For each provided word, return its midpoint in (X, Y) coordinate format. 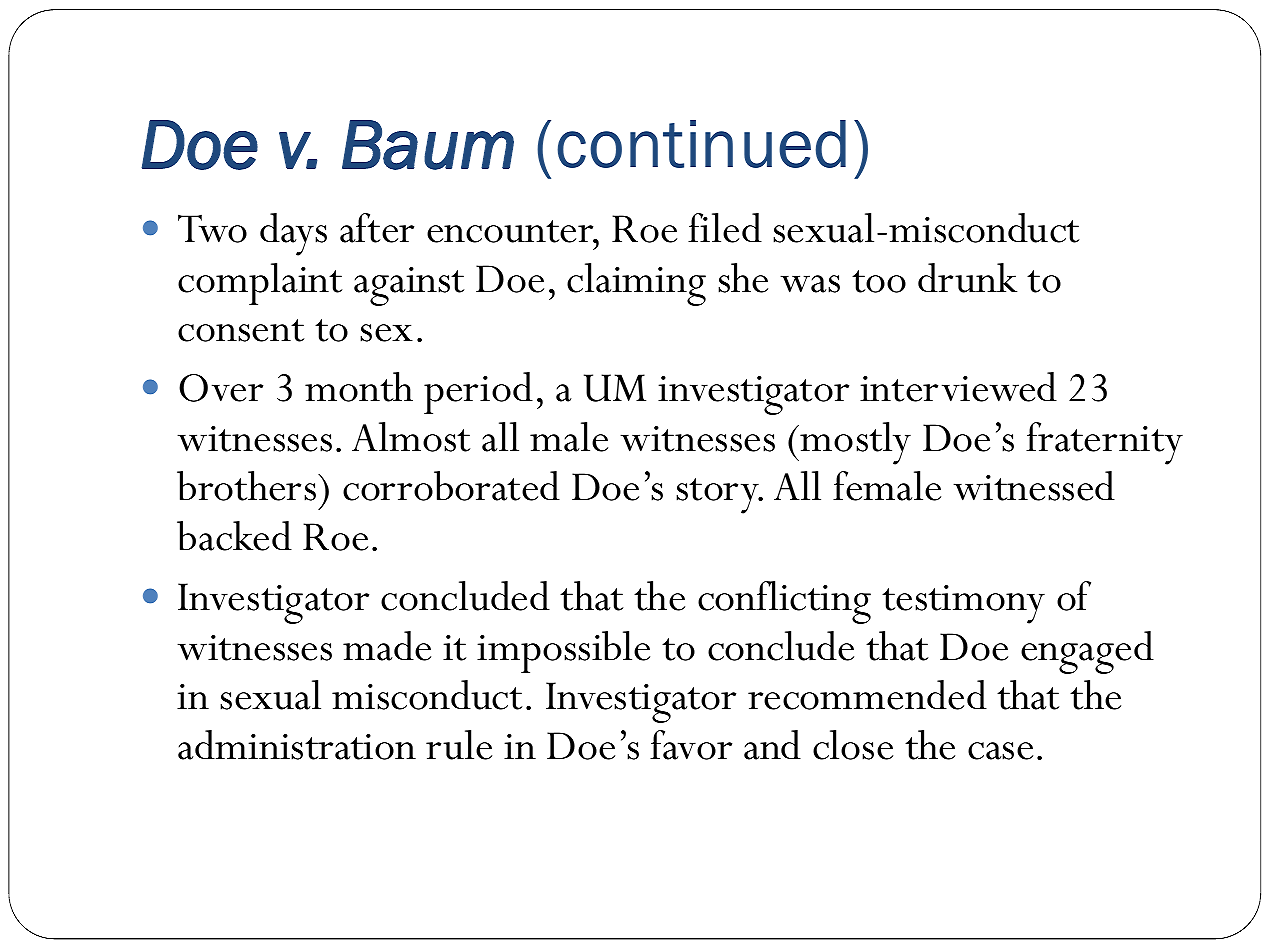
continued (701, 144)
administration (297, 745)
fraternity (1104, 443)
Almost (411, 437)
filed (725, 228)
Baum (428, 145)
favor (691, 745)
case (1000, 751)
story (718, 496)
